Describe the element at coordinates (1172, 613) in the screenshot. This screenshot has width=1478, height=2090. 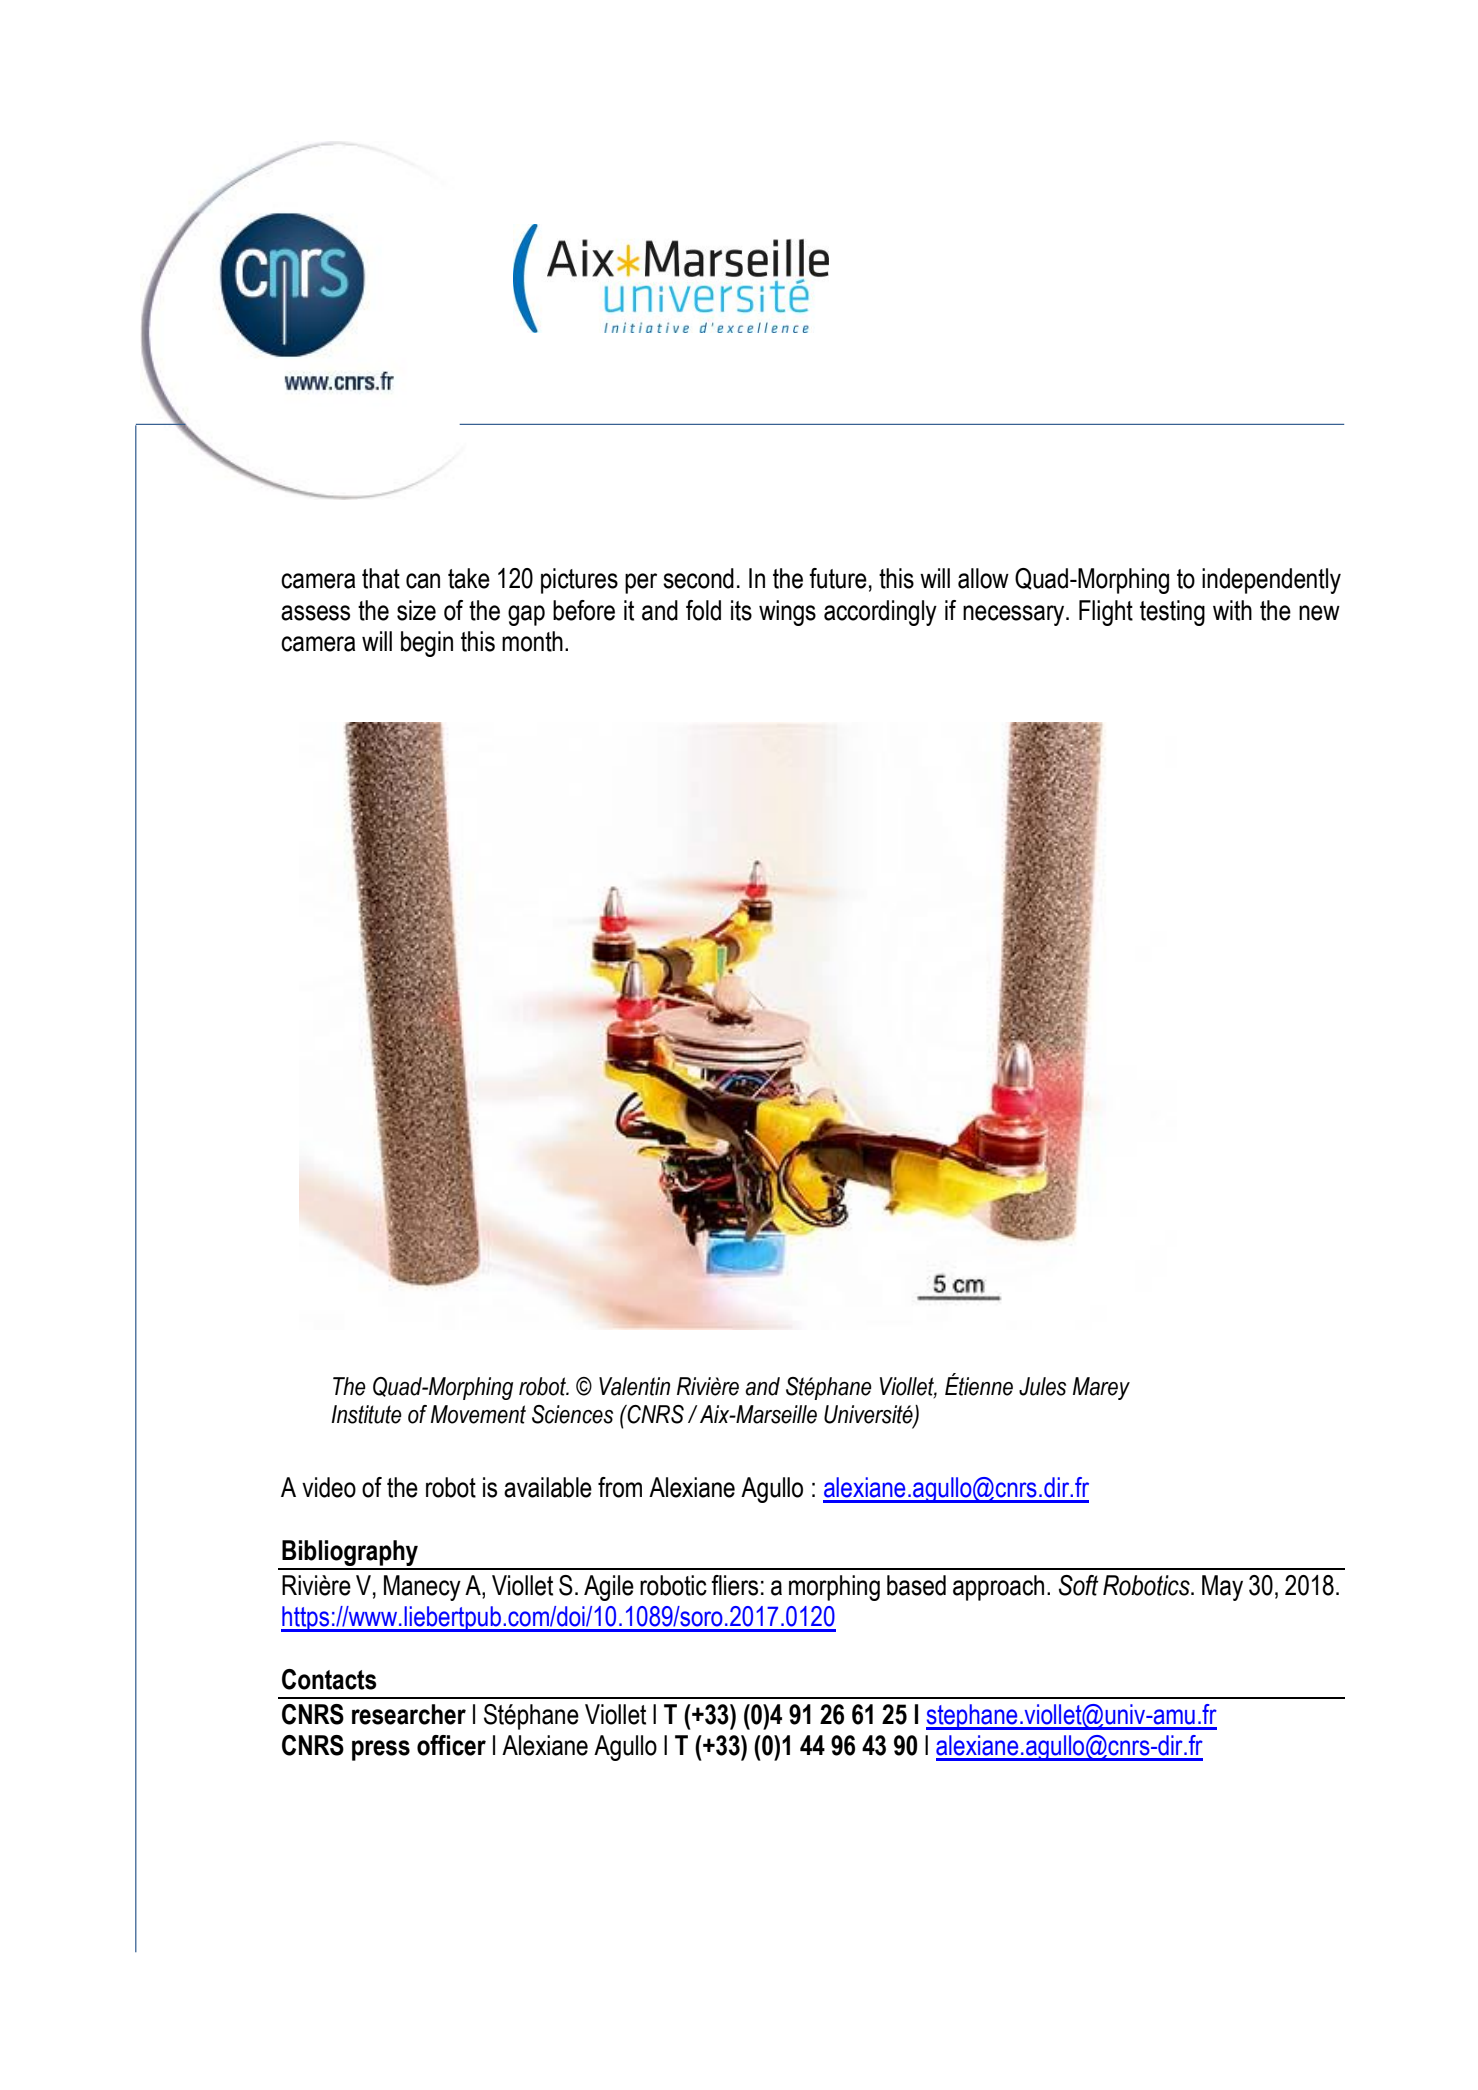
I see `testing` at that location.
